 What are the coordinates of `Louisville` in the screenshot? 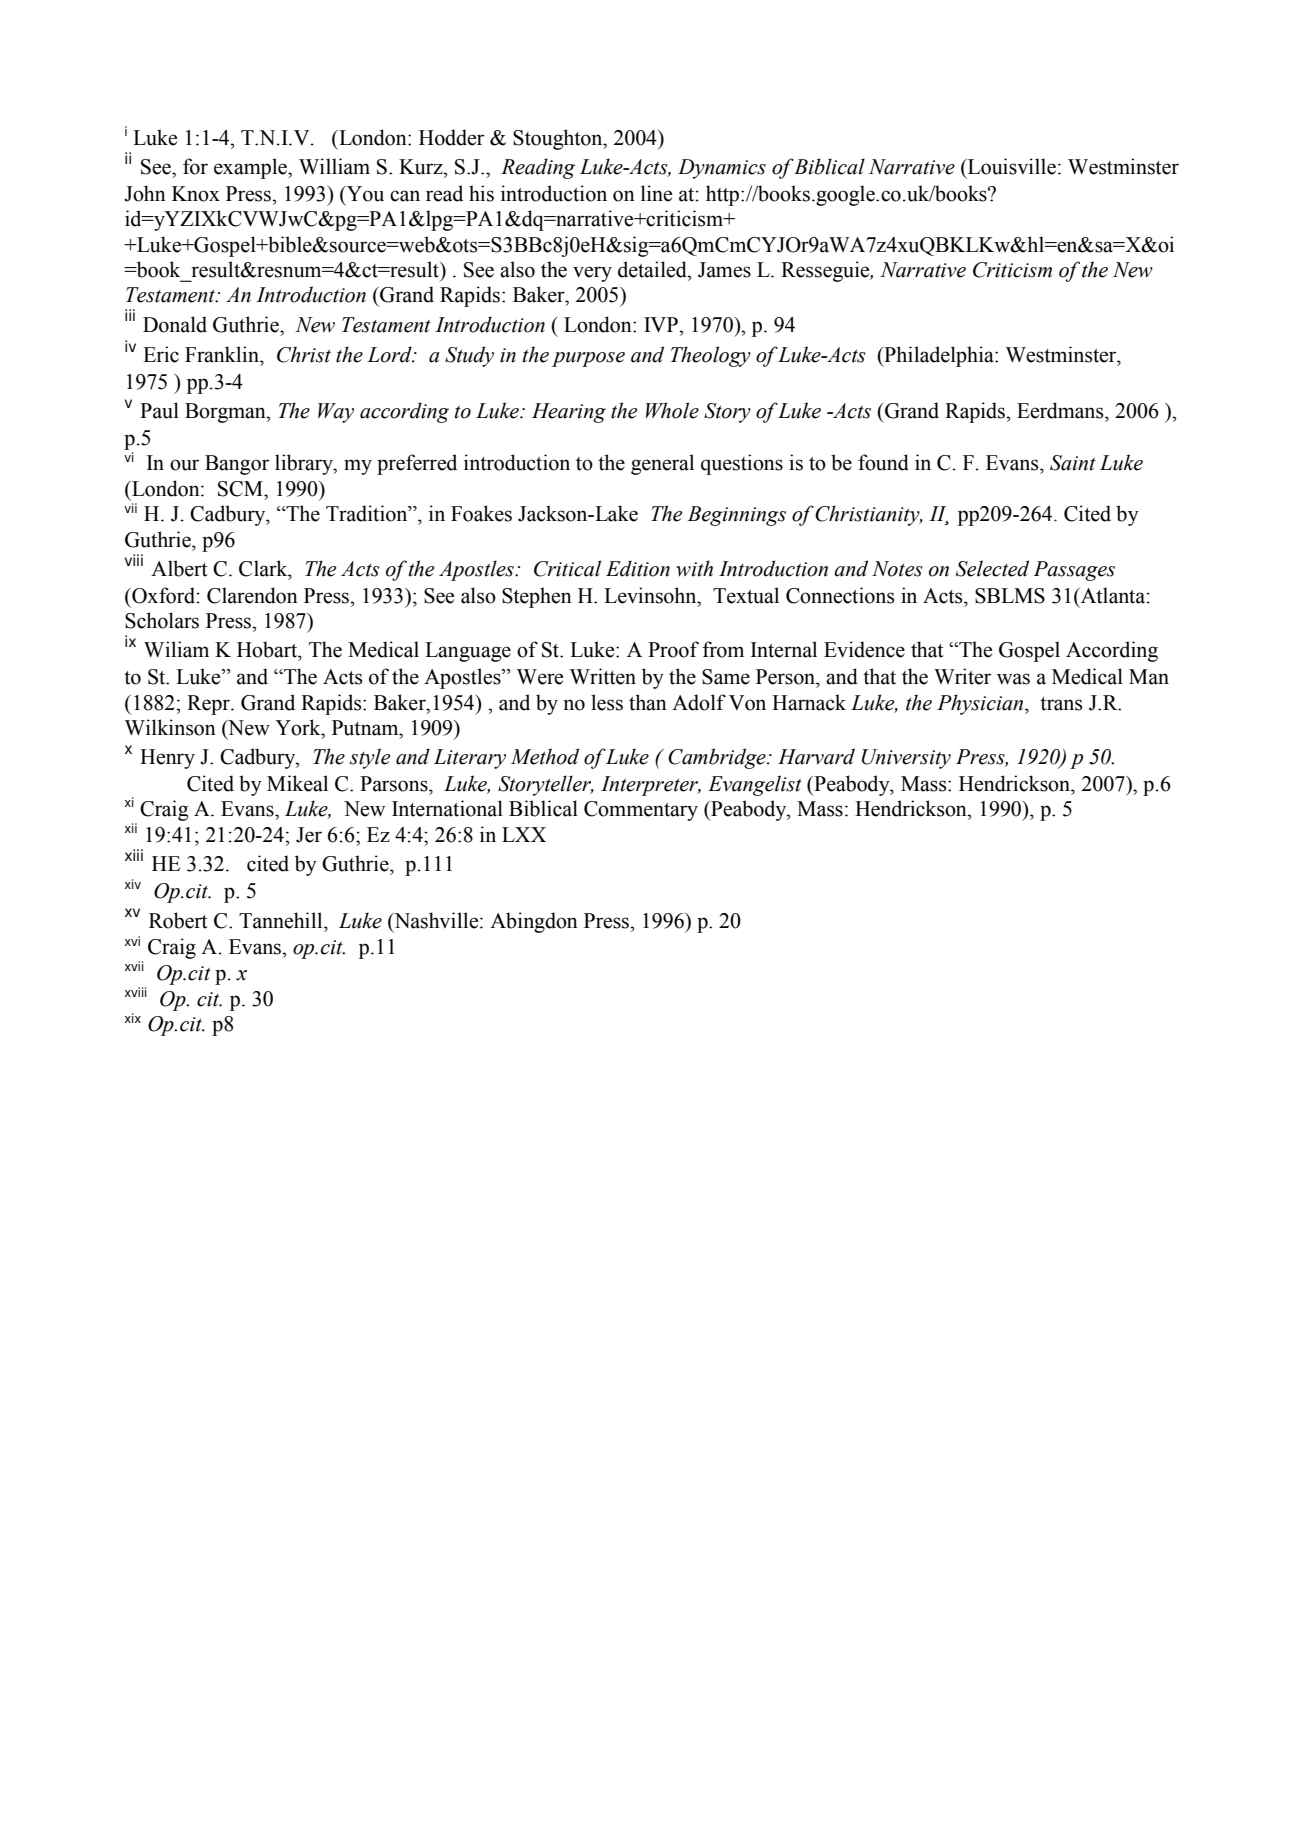 It's located at (1011, 166).
